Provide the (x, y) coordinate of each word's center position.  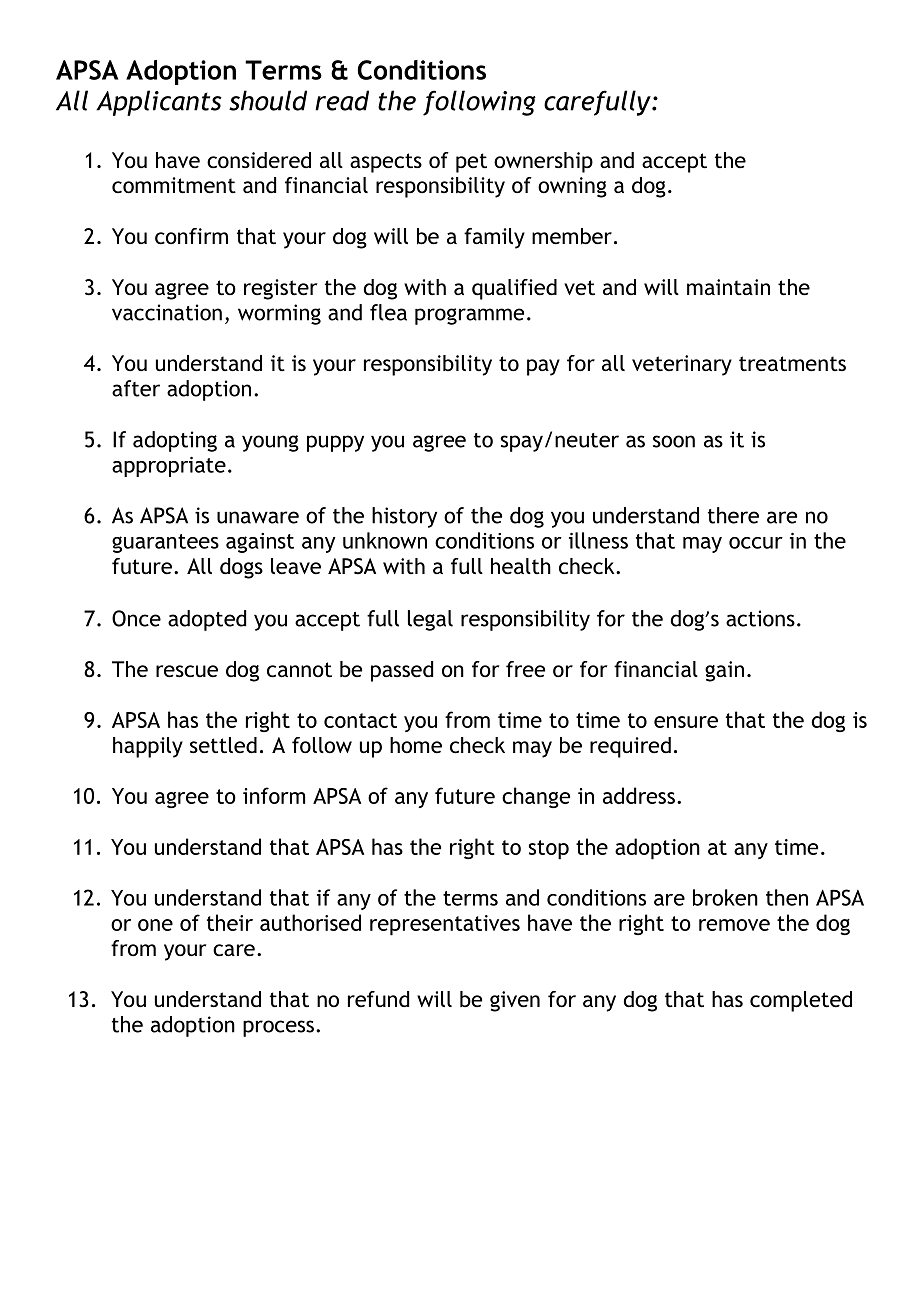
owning (572, 187)
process (278, 1028)
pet (471, 163)
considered (259, 160)
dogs (241, 568)
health (521, 566)
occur (756, 543)
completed (801, 1001)
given (515, 1001)
